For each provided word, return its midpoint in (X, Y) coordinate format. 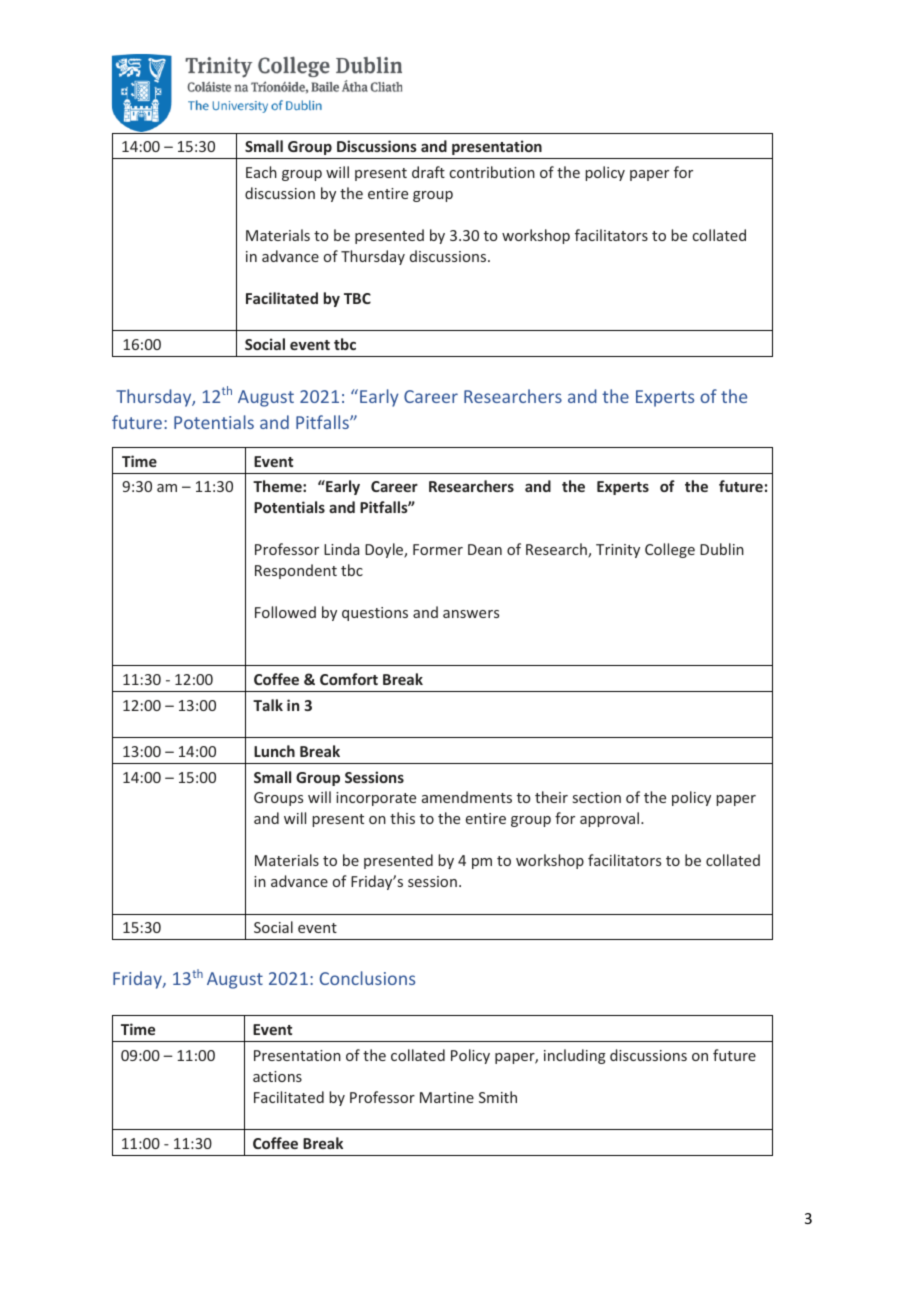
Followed (285, 612)
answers (471, 614)
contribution (492, 172)
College (670, 550)
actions (277, 1076)
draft (428, 172)
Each (261, 172)
